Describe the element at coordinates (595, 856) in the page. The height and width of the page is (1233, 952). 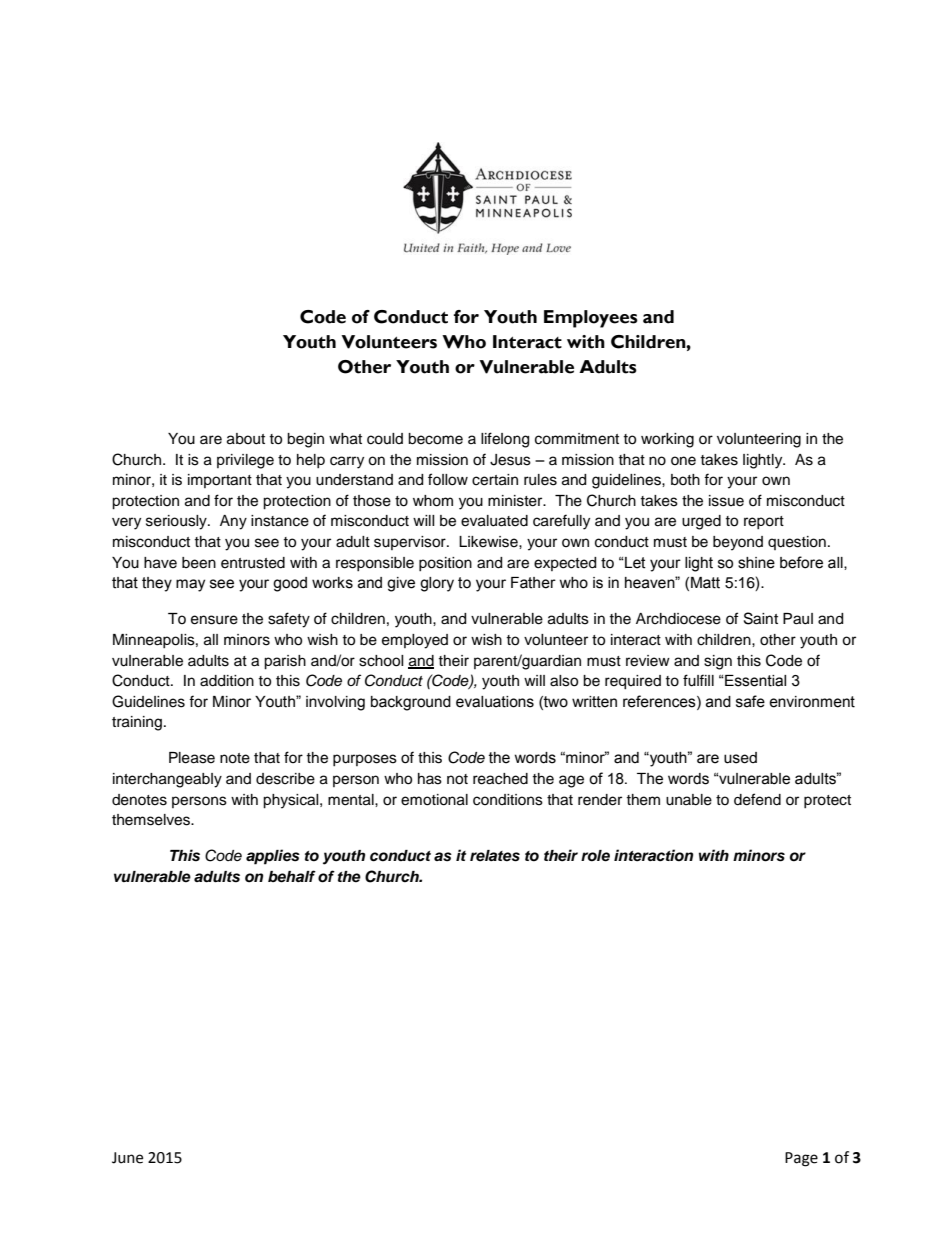
I see `role` at that location.
